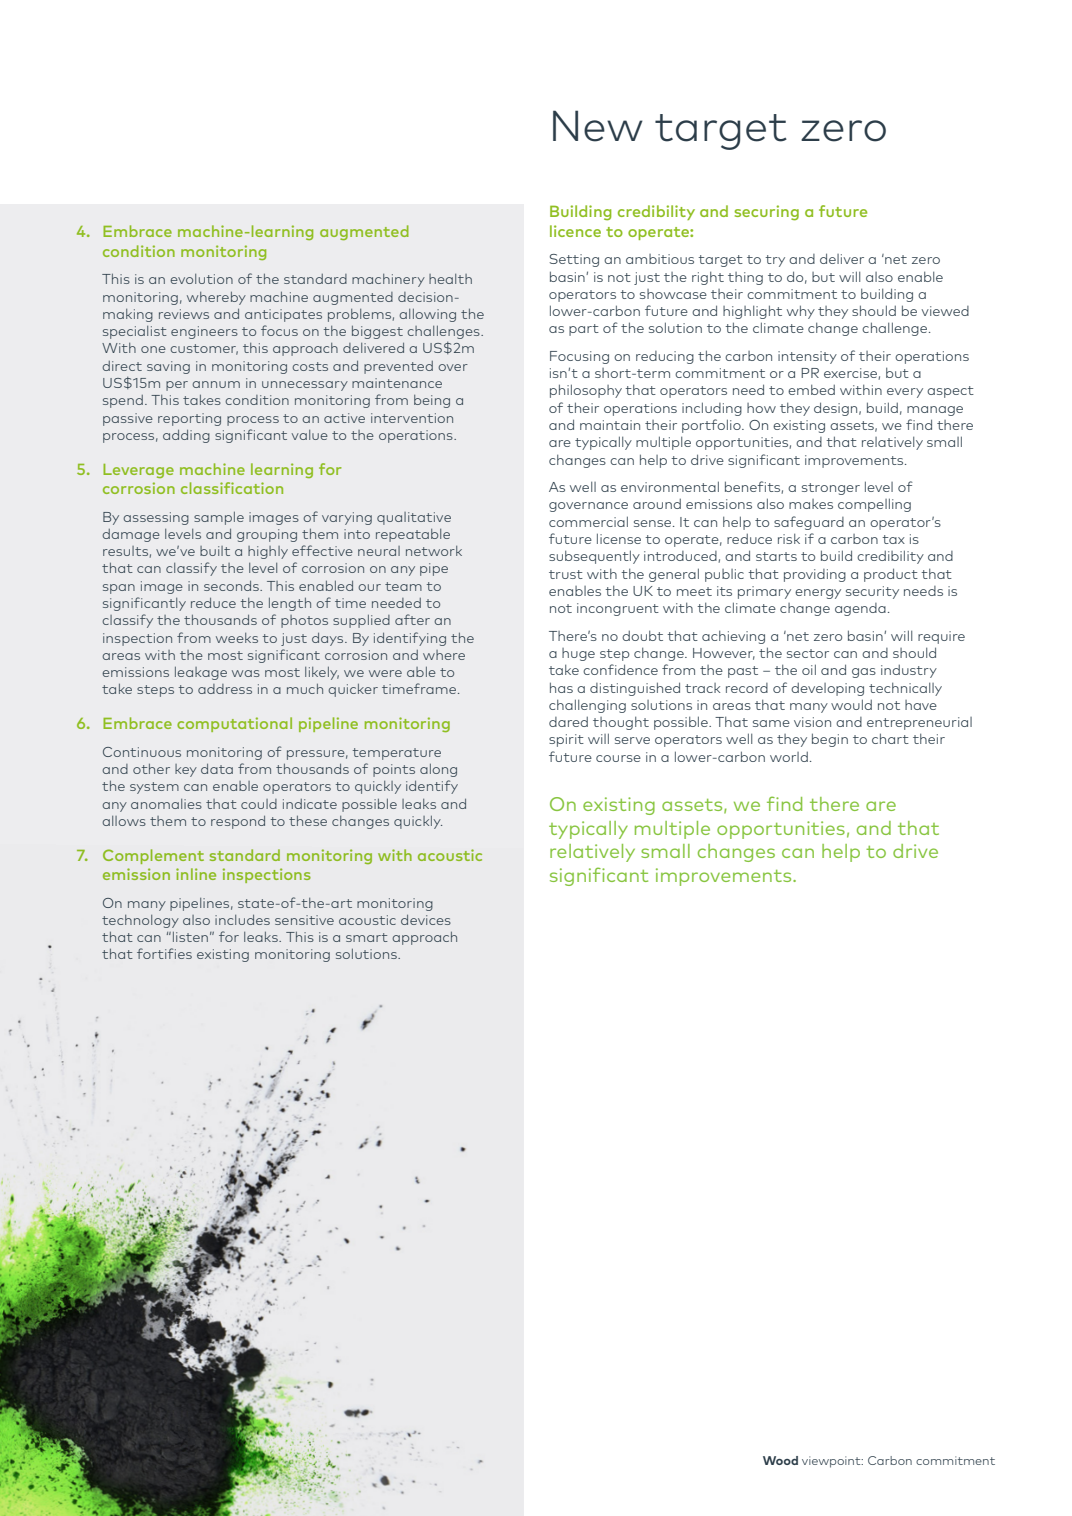 The width and height of the page is (1072, 1516). What do you see at coordinates (598, 126) in the page?
I see `New` at bounding box center [598, 126].
